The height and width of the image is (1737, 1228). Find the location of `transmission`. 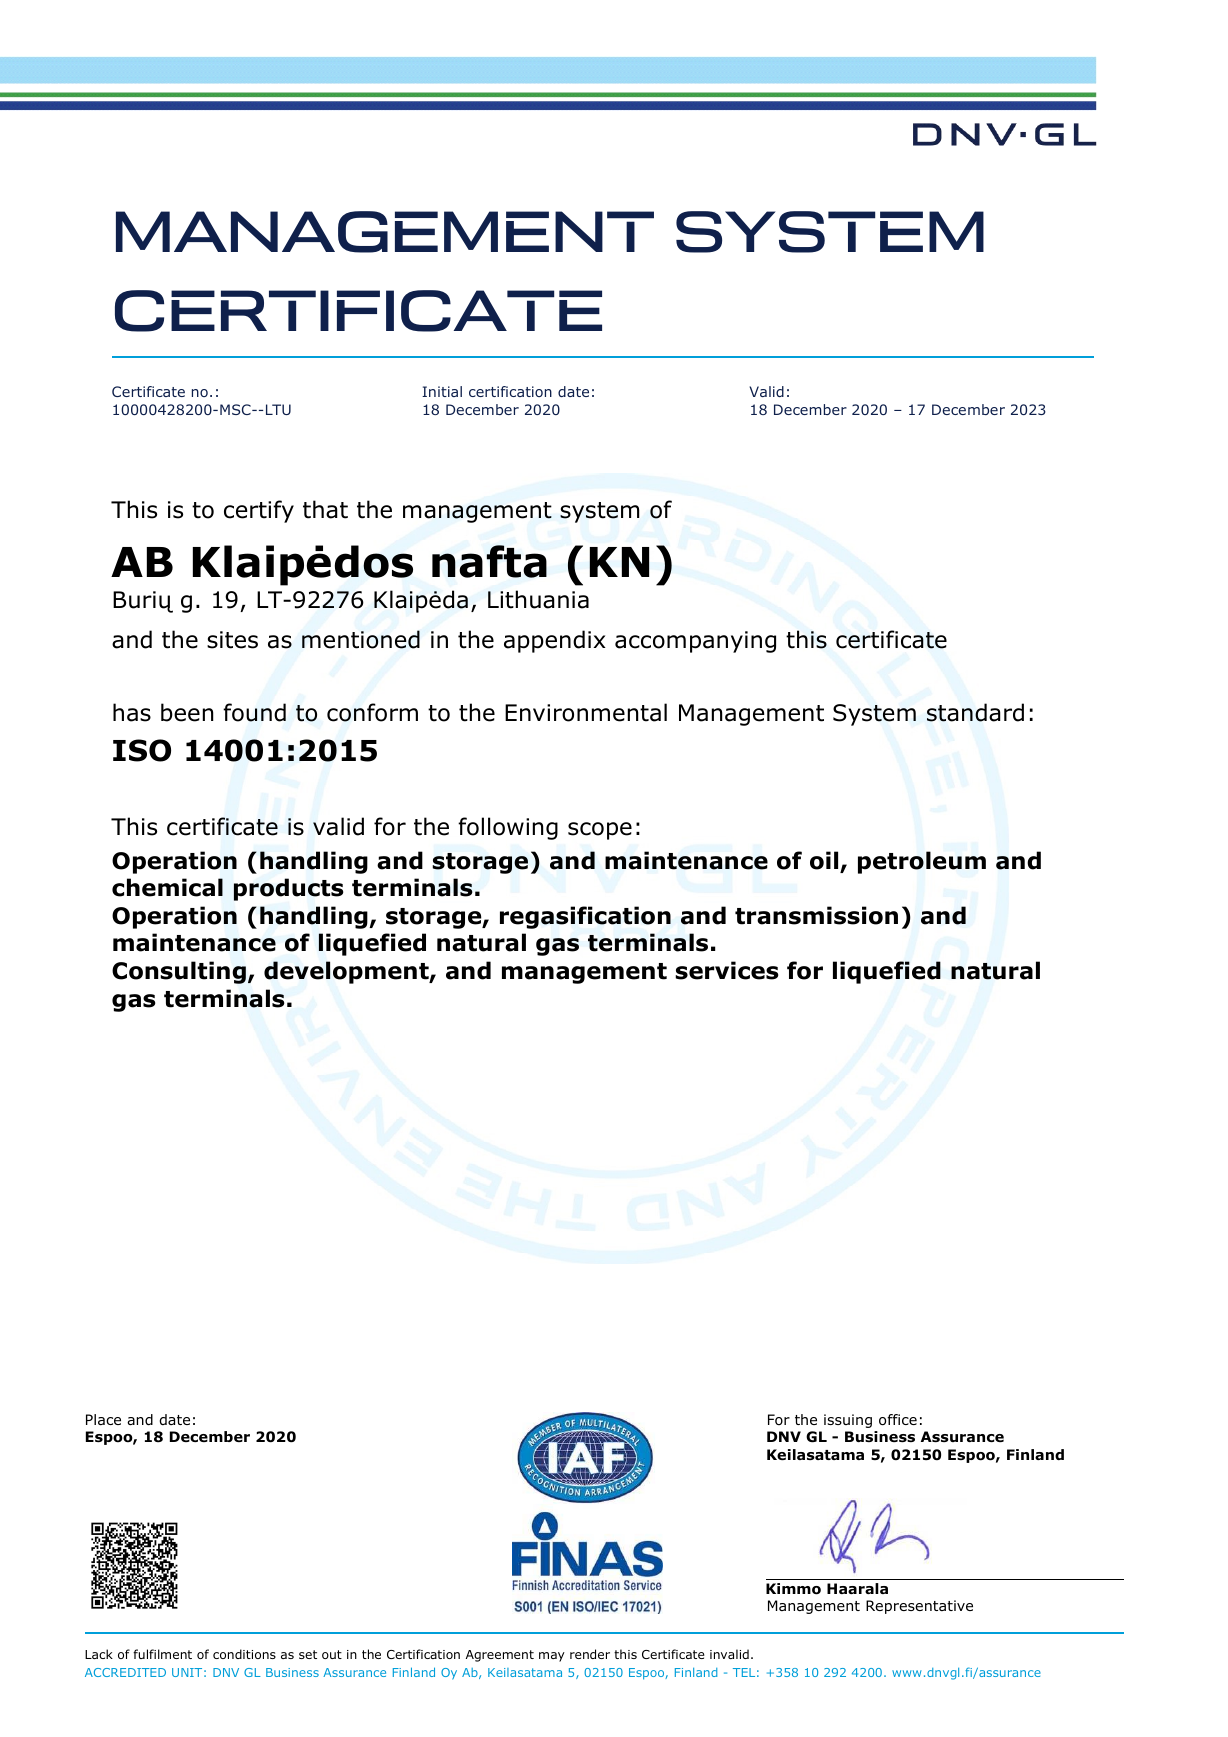

transmission is located at coordinates (816, 915).
